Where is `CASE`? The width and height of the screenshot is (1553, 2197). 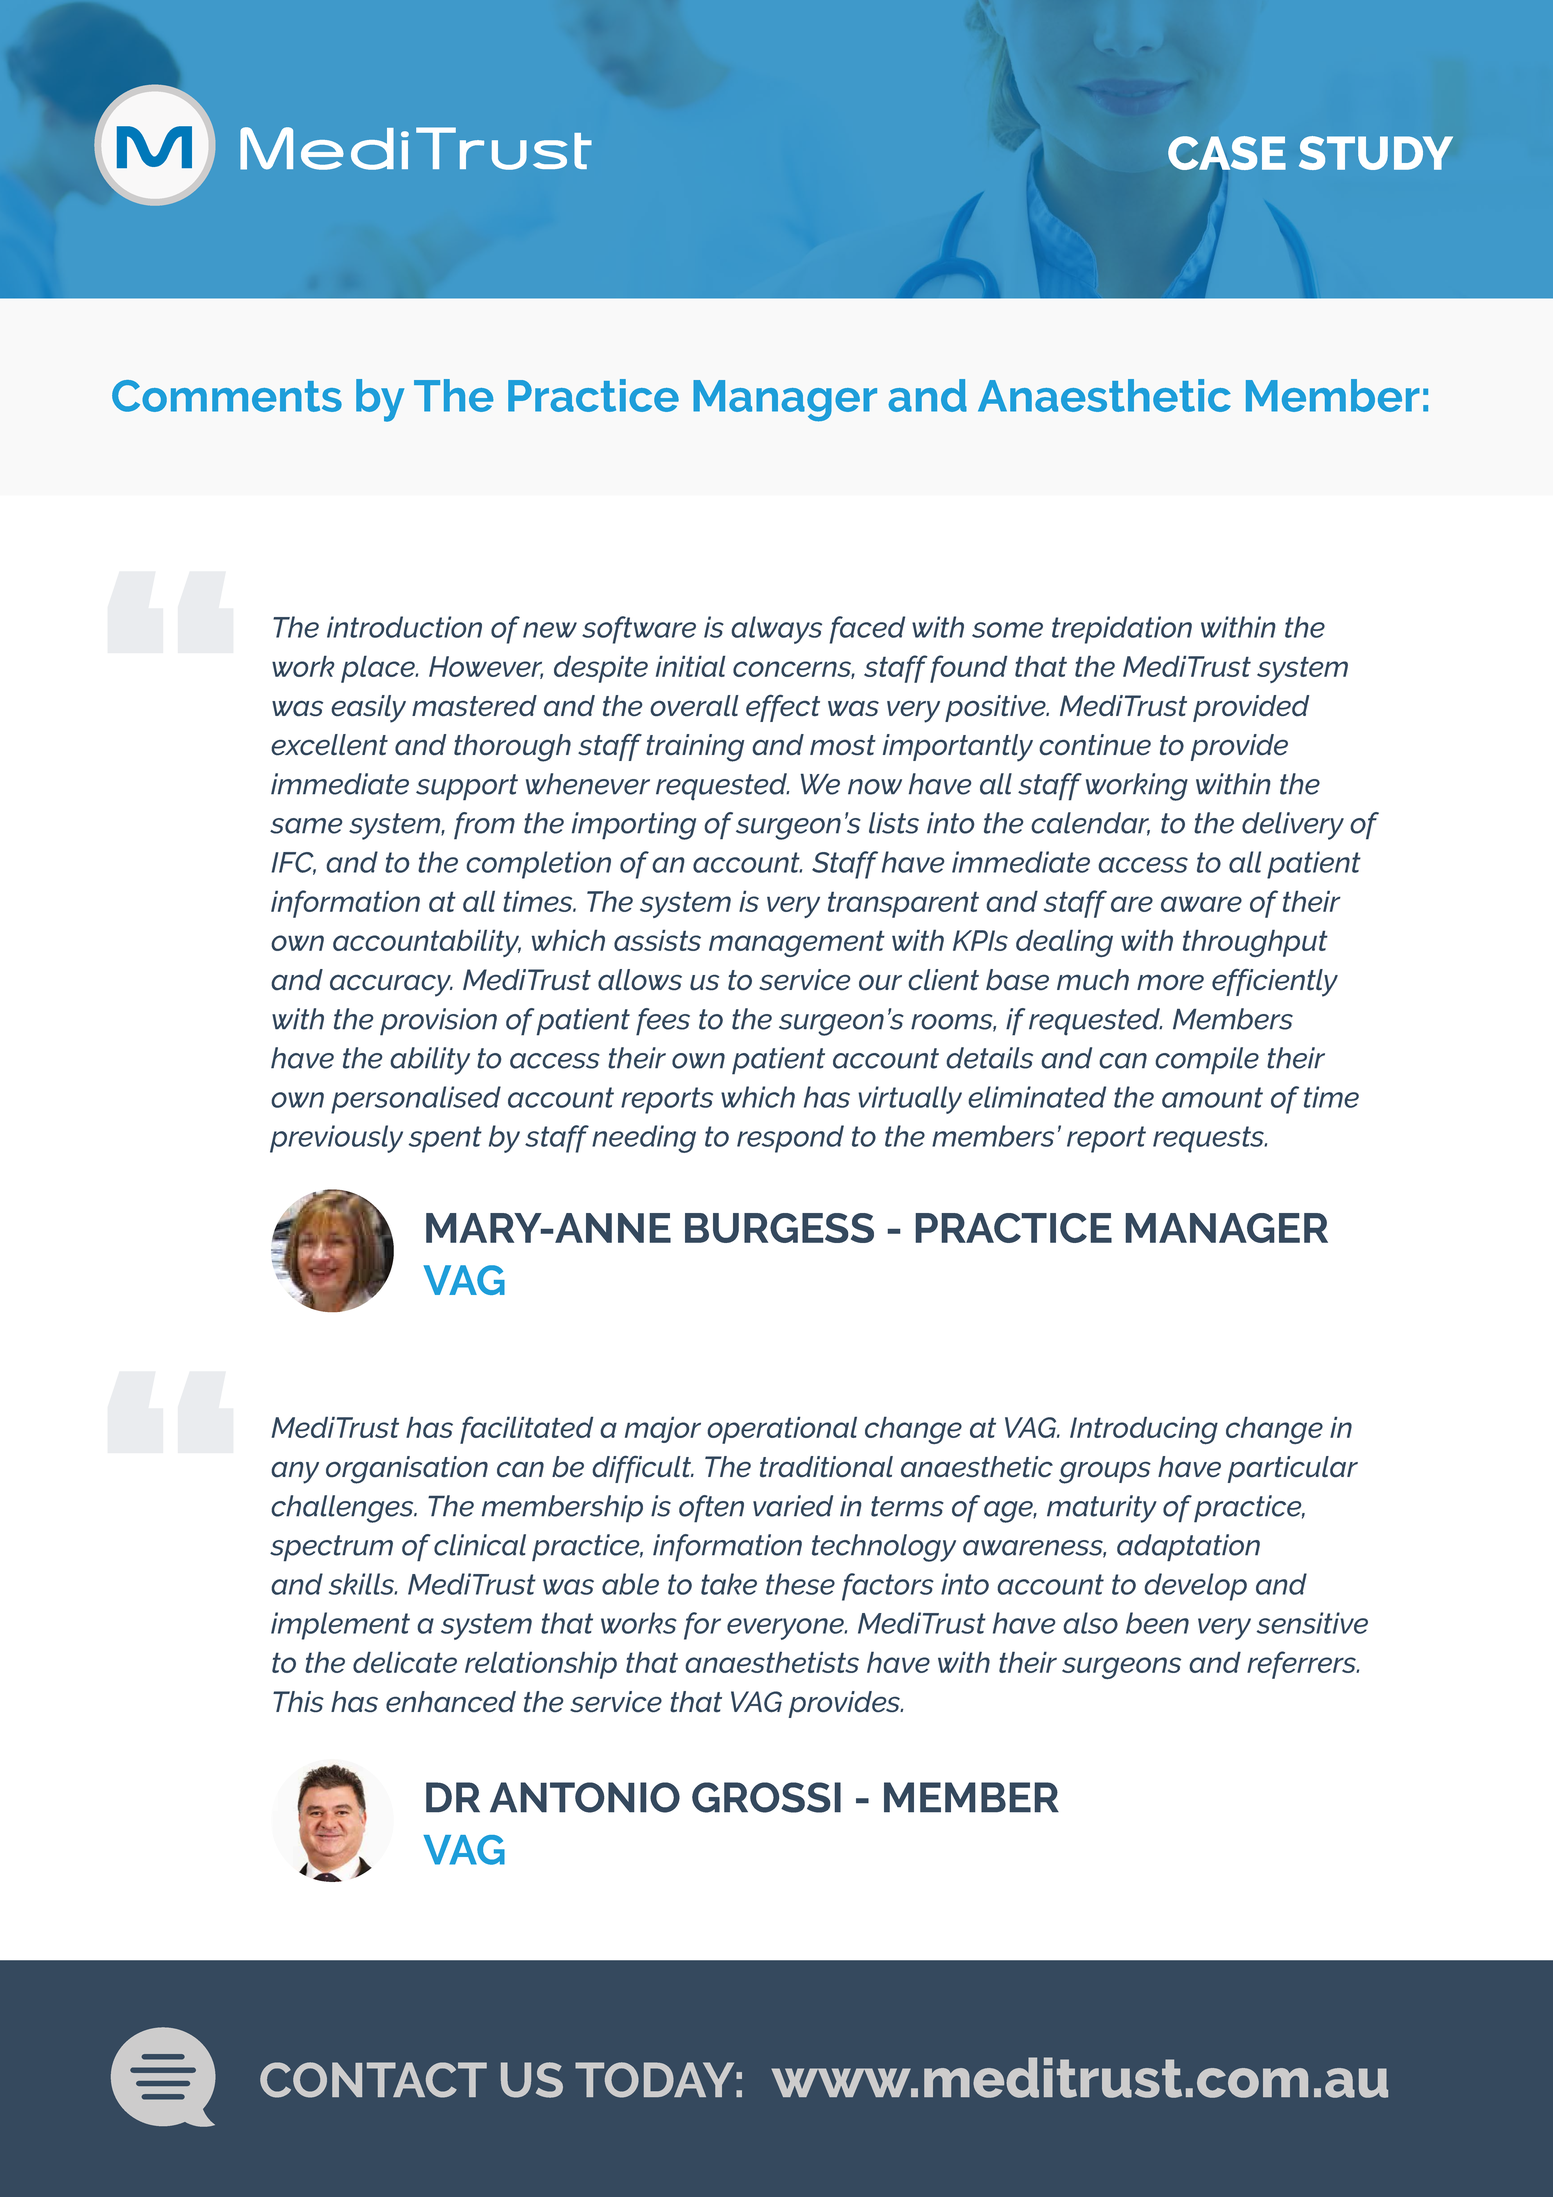 CASE is located at coordinates (1227, 154).
